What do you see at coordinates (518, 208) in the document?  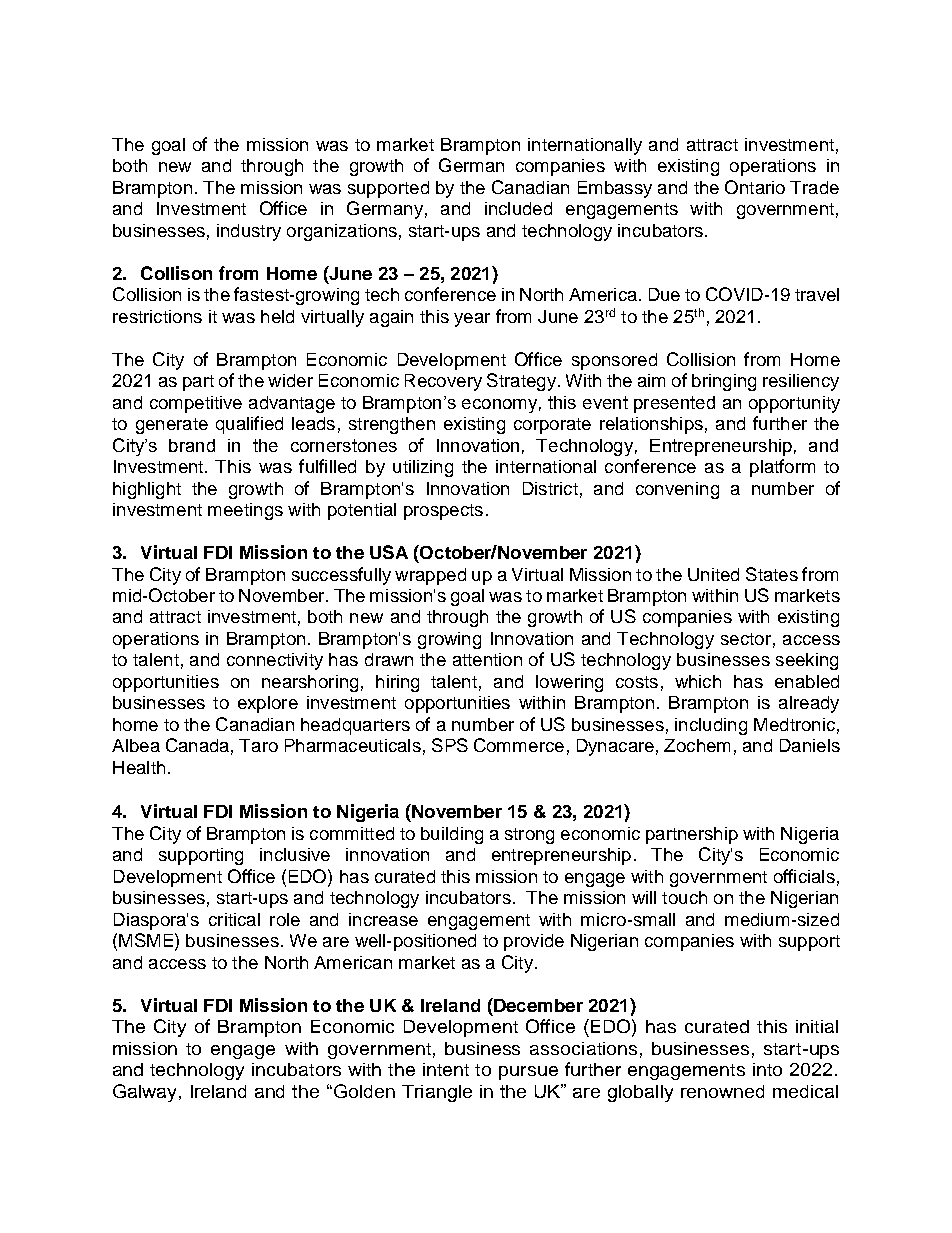 I see `included` at bounding box center [518, 208].
